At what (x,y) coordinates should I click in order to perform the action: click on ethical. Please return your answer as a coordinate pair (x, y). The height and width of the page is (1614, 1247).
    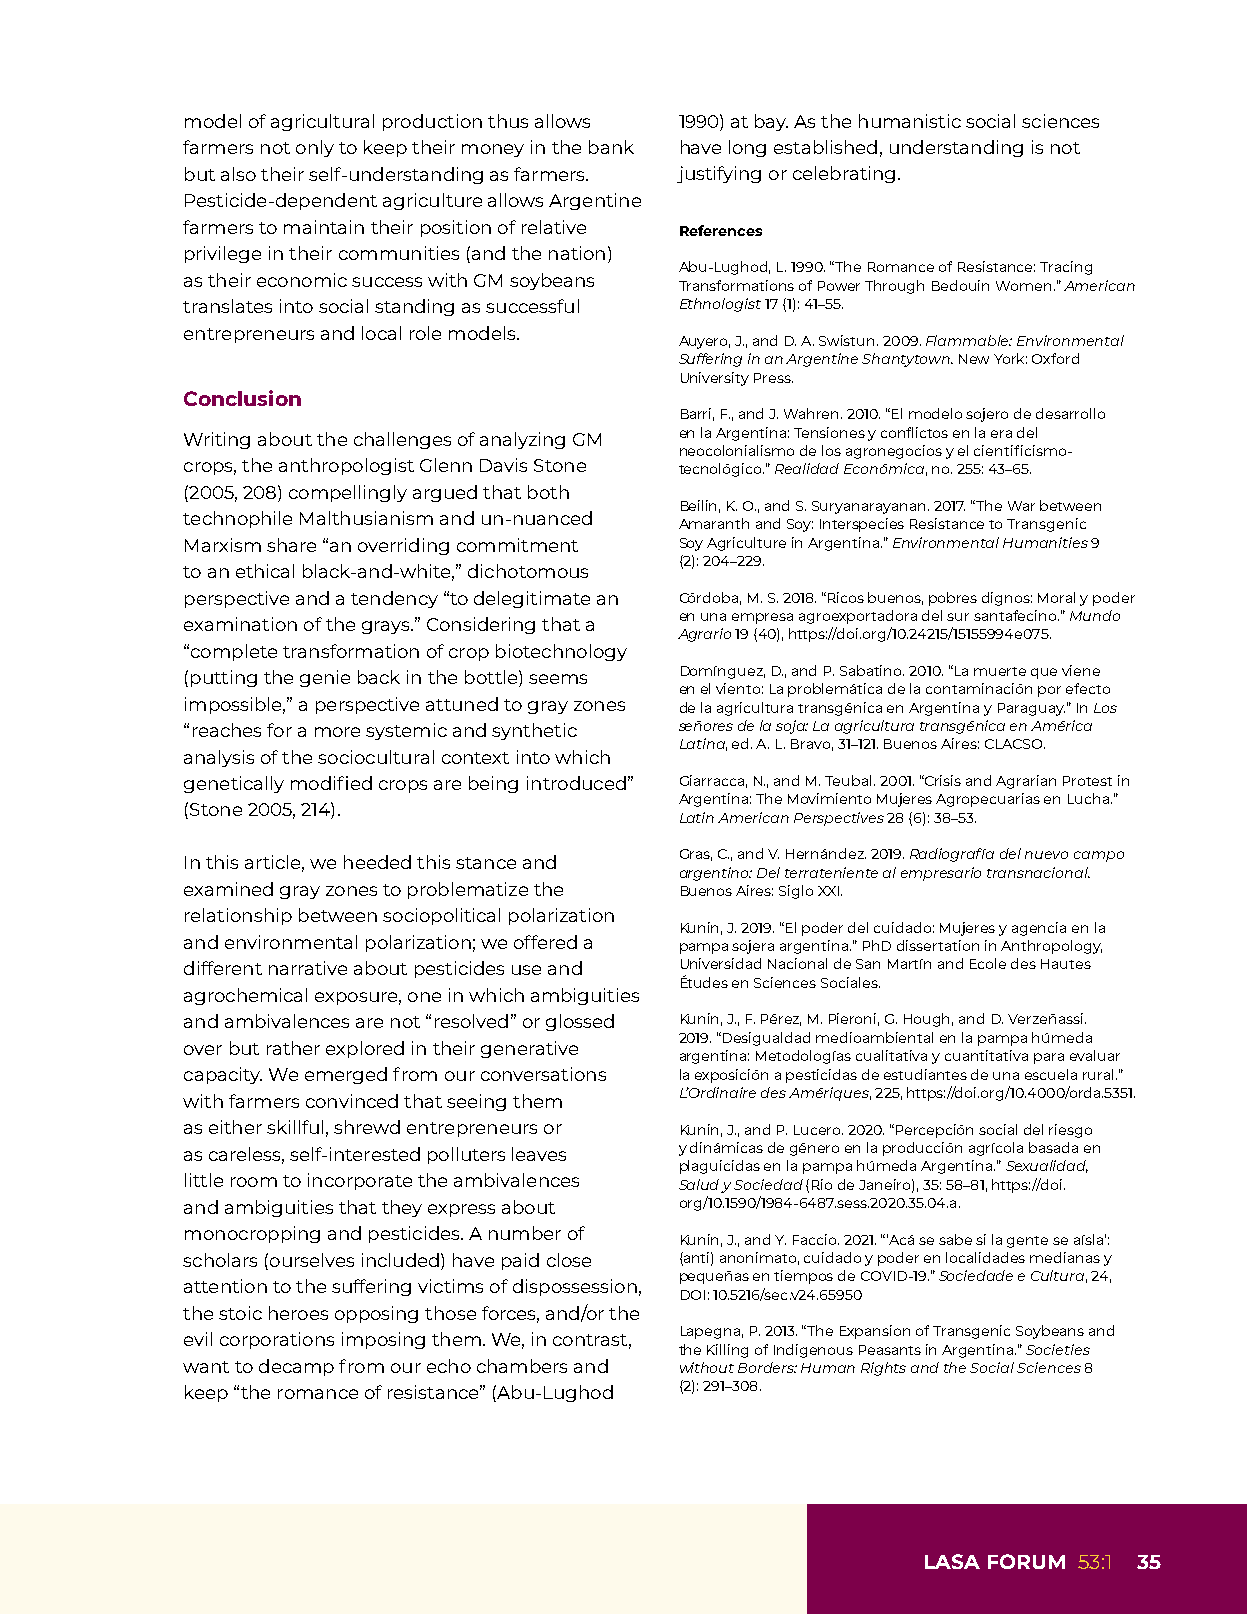
    Looking at the image, I should click on (265, 571).
